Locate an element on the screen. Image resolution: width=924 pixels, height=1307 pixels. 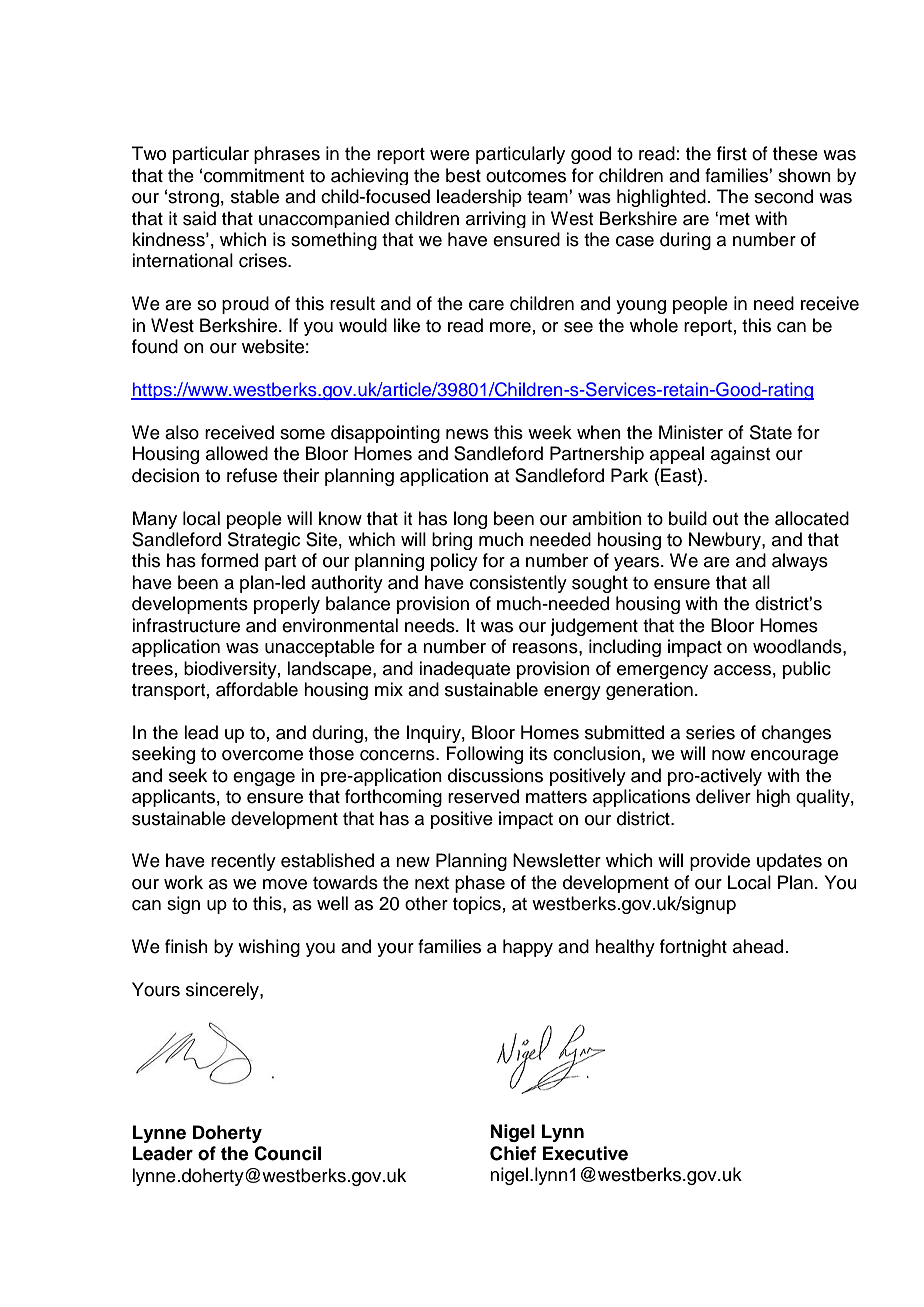
Council is located at coordinates (287, 1153).
